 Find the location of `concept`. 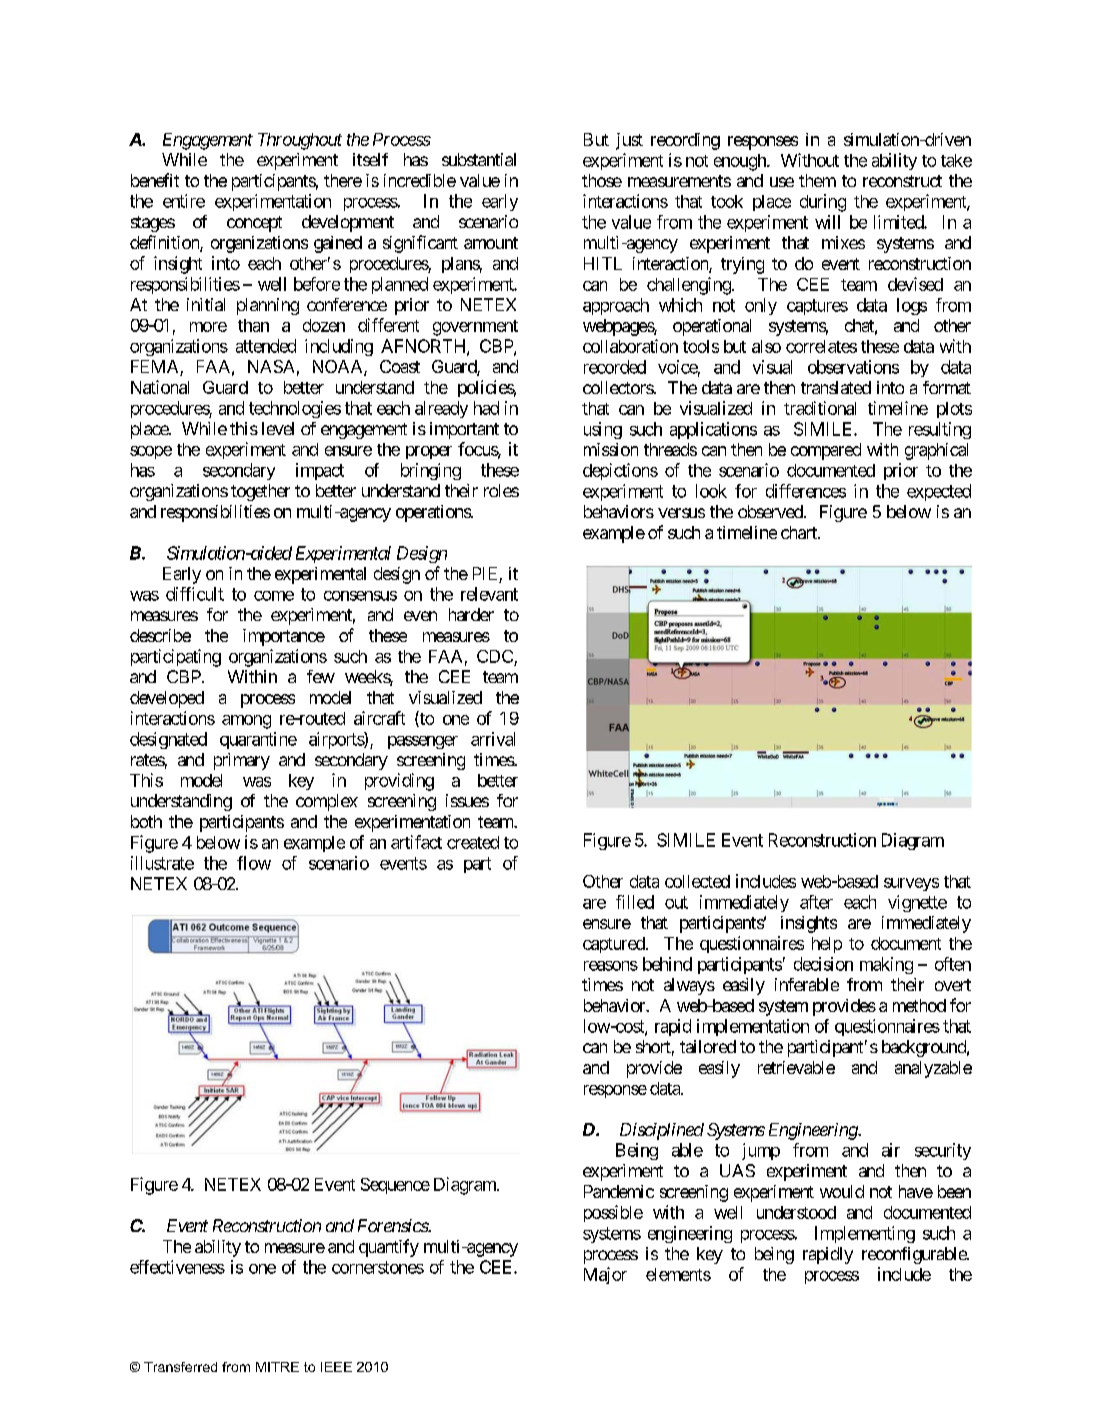

concept is located at coordinates (254, 224).
